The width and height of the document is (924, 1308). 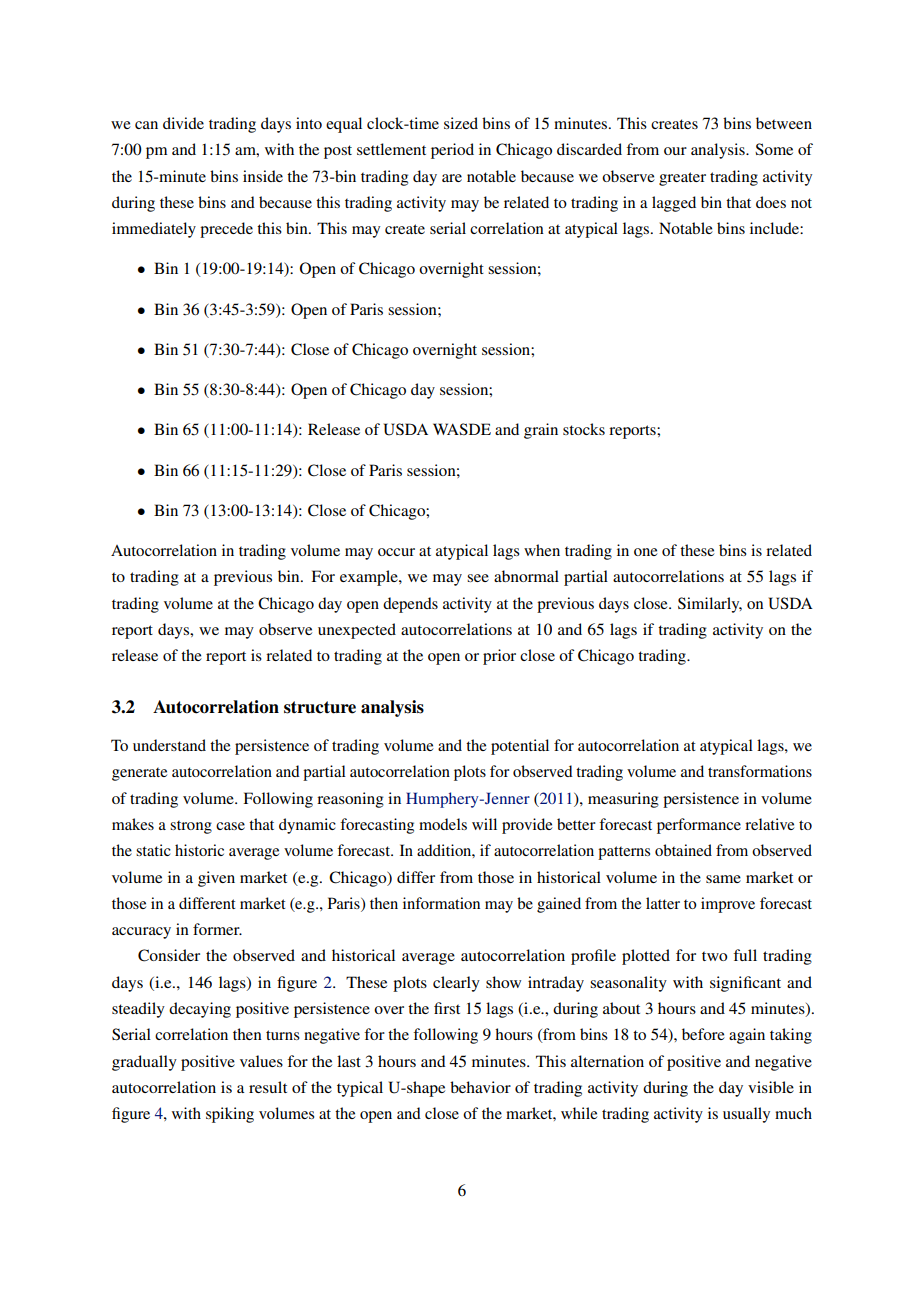 What do you see at coordinates (230, 1115) in the document?
I see `spiking` at bounding box center [230, 1115].
